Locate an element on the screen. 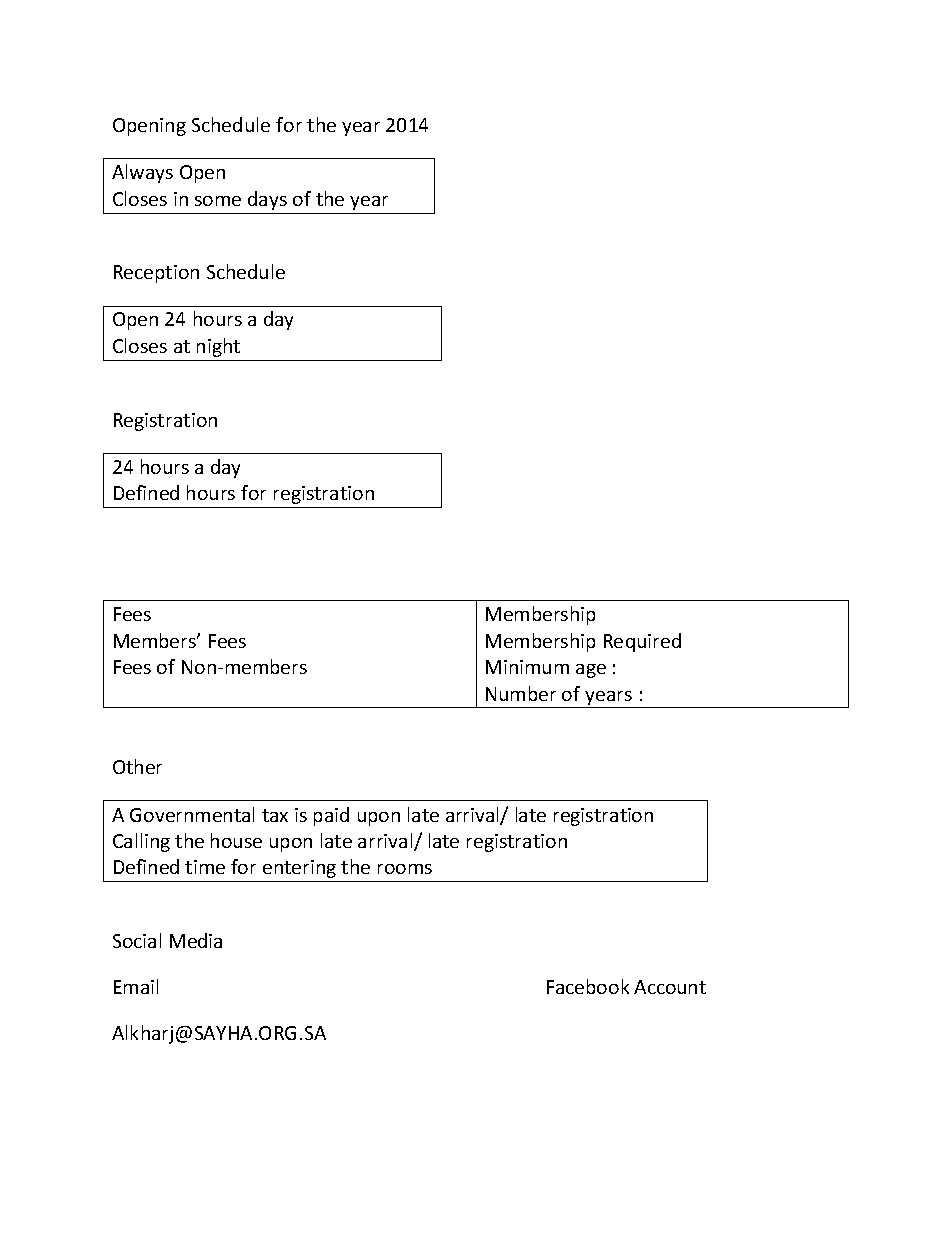  Required is located at coordinates (642, 642).
